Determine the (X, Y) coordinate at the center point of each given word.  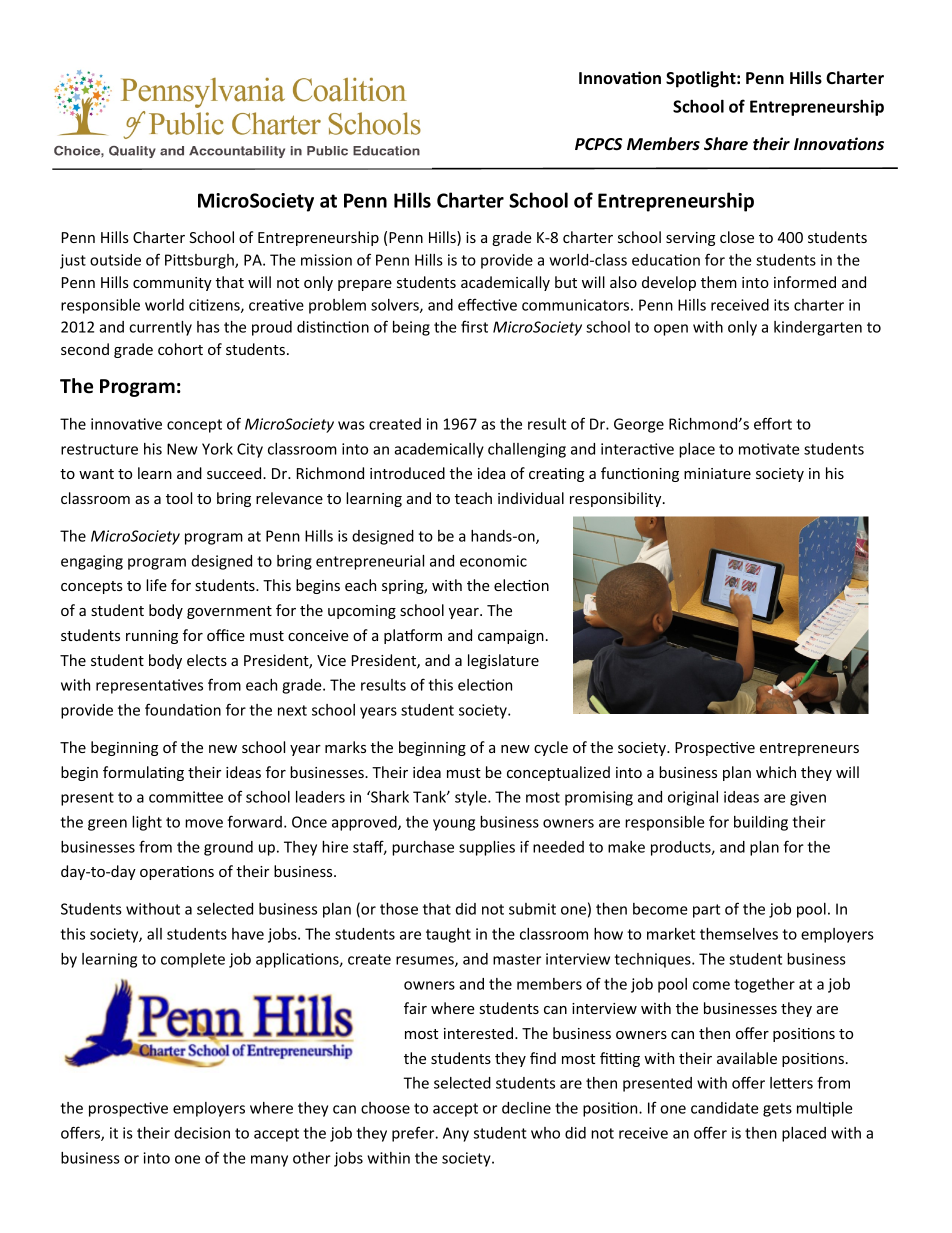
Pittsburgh (200, 261)
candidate (725, 1108)
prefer (414, 1134)
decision (202, 1133)
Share (726, 143)
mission (326, 260)
